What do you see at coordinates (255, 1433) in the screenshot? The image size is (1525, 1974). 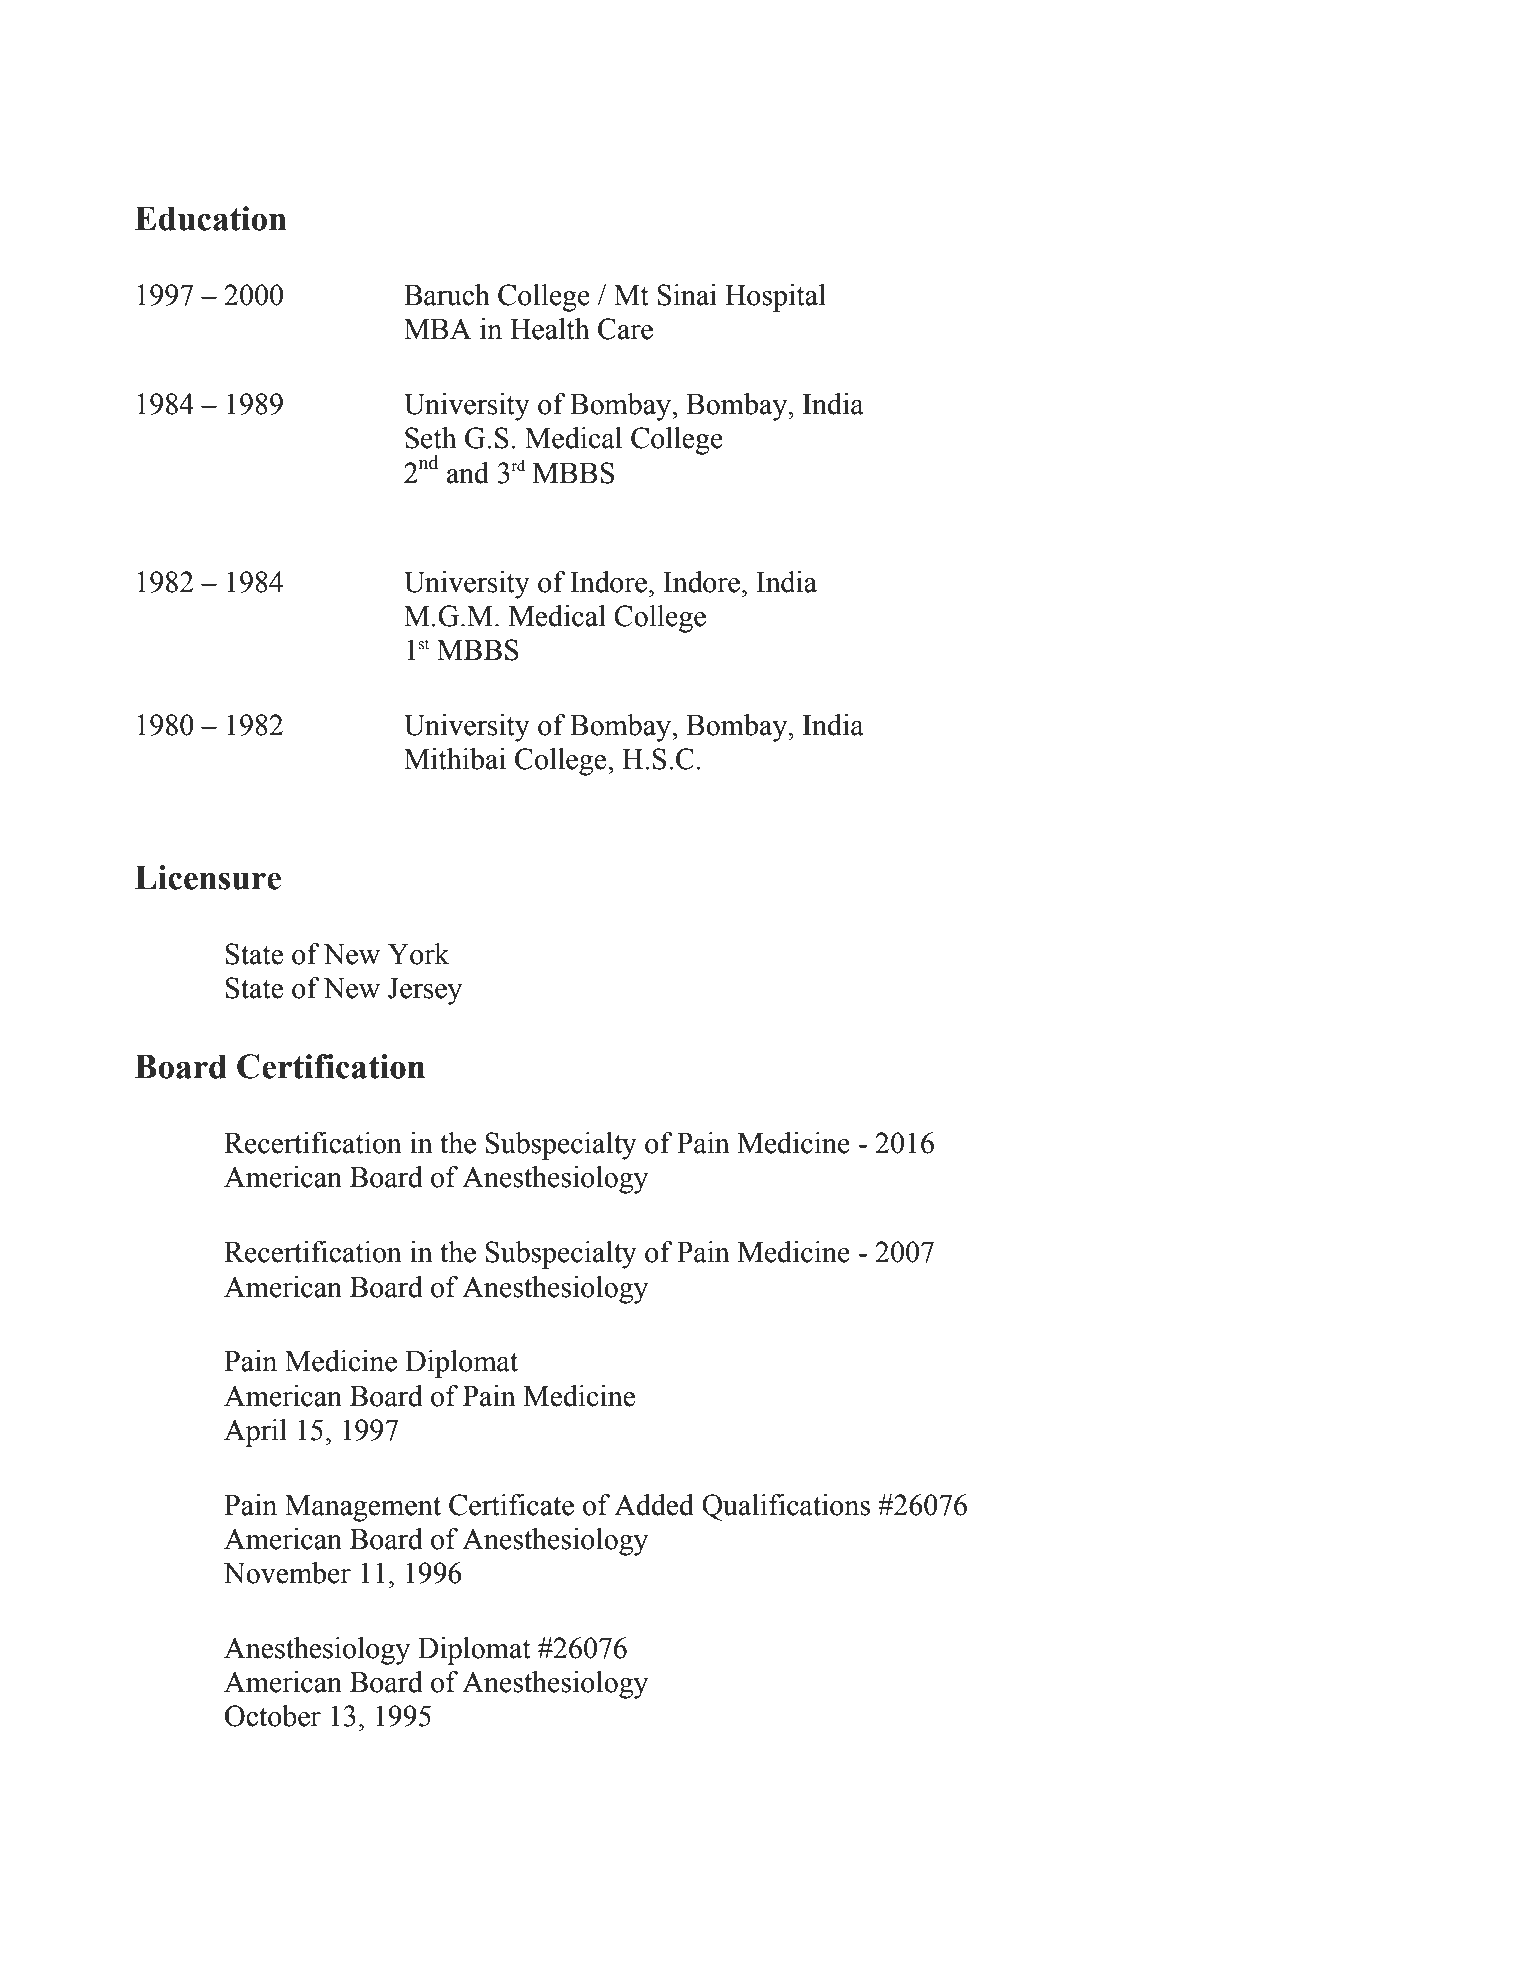 I see `April` at bounding box center [255, 1433].
